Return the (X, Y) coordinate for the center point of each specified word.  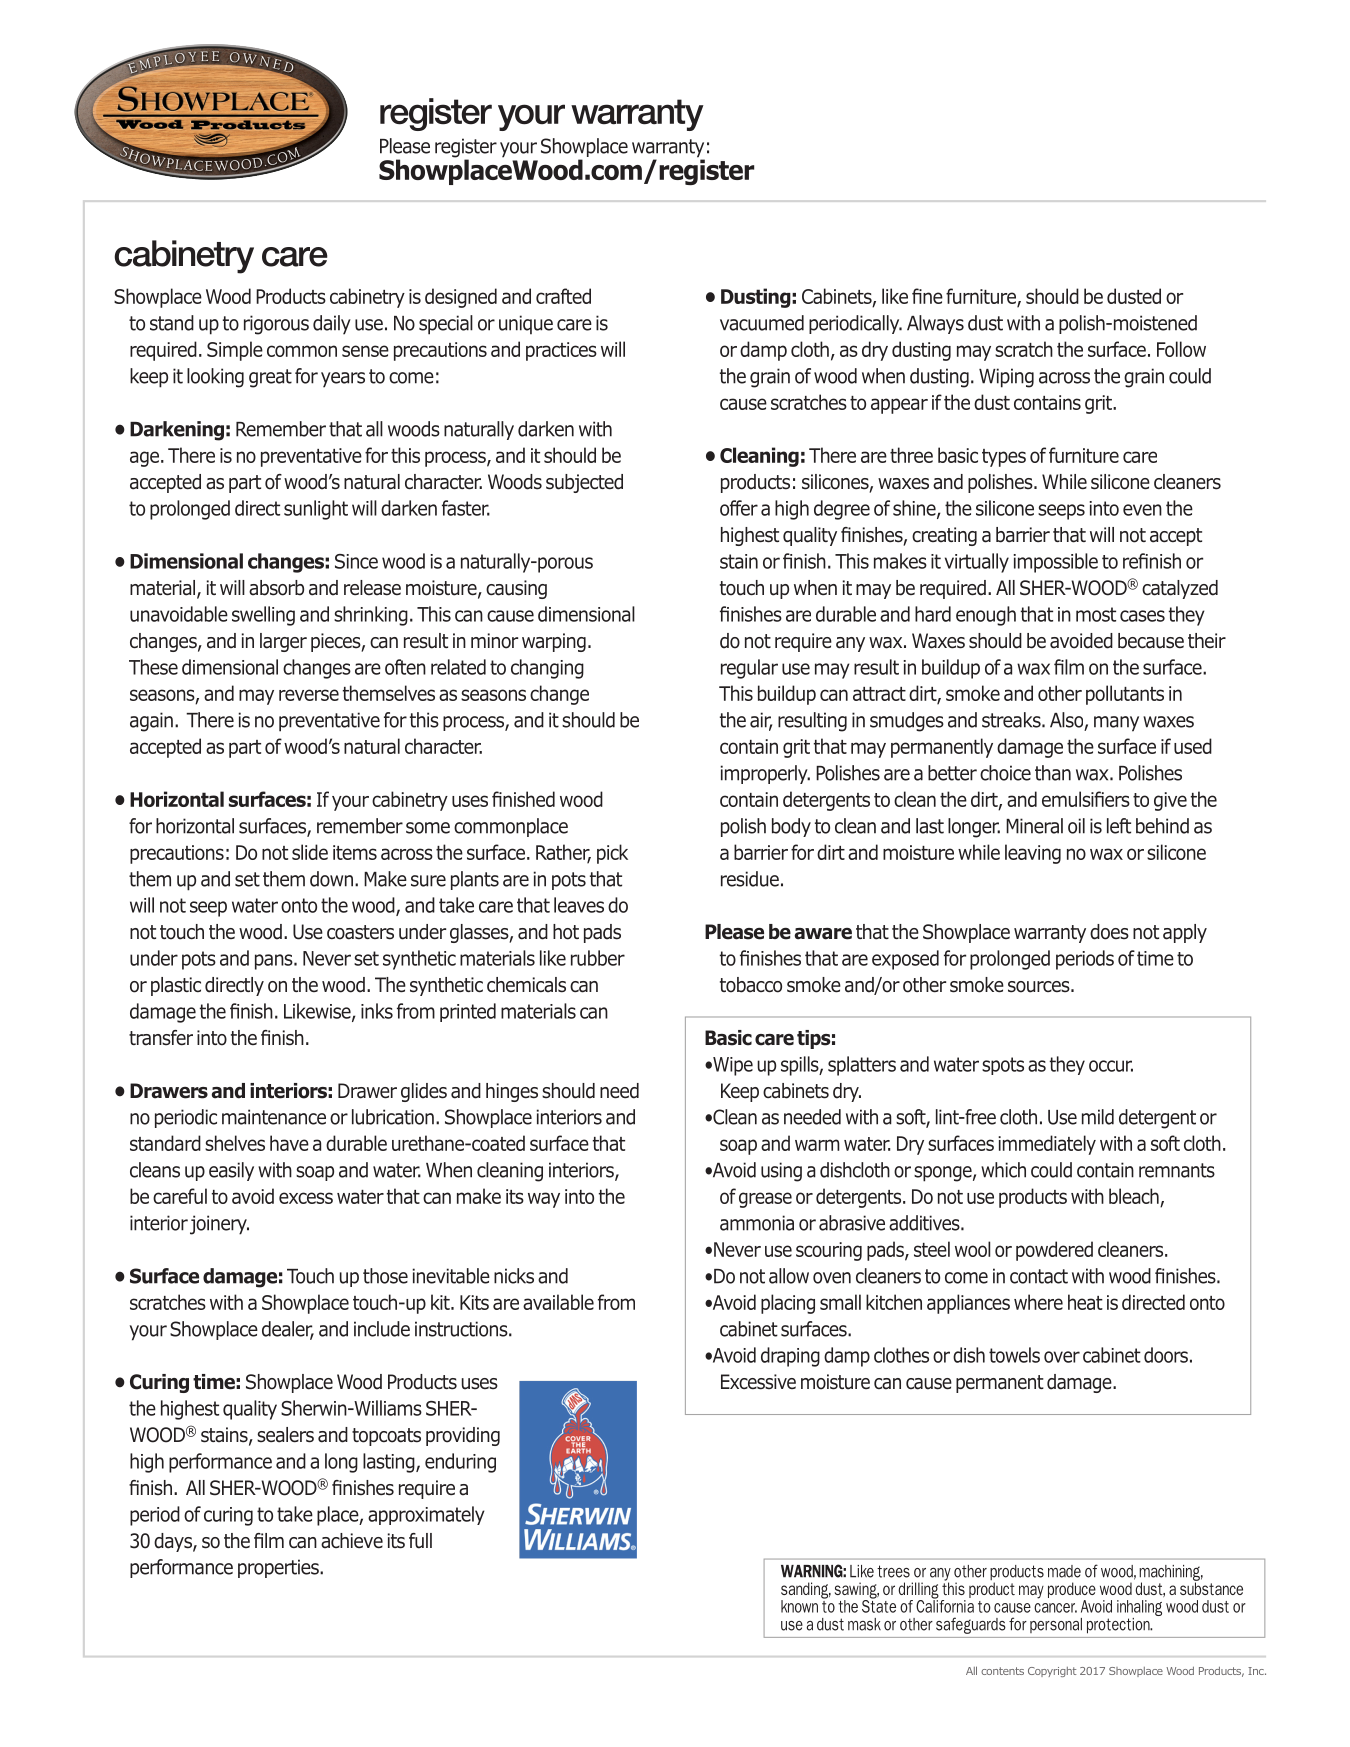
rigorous (276, 325)
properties (279, 1568)
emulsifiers (1086, 799)
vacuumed (762, 323)
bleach (1135, 1197)
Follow (1181, 349)
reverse (309, 695)
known (799, 1606)
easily (231, 1171)
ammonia (757, 1223)
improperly (765, 774)
